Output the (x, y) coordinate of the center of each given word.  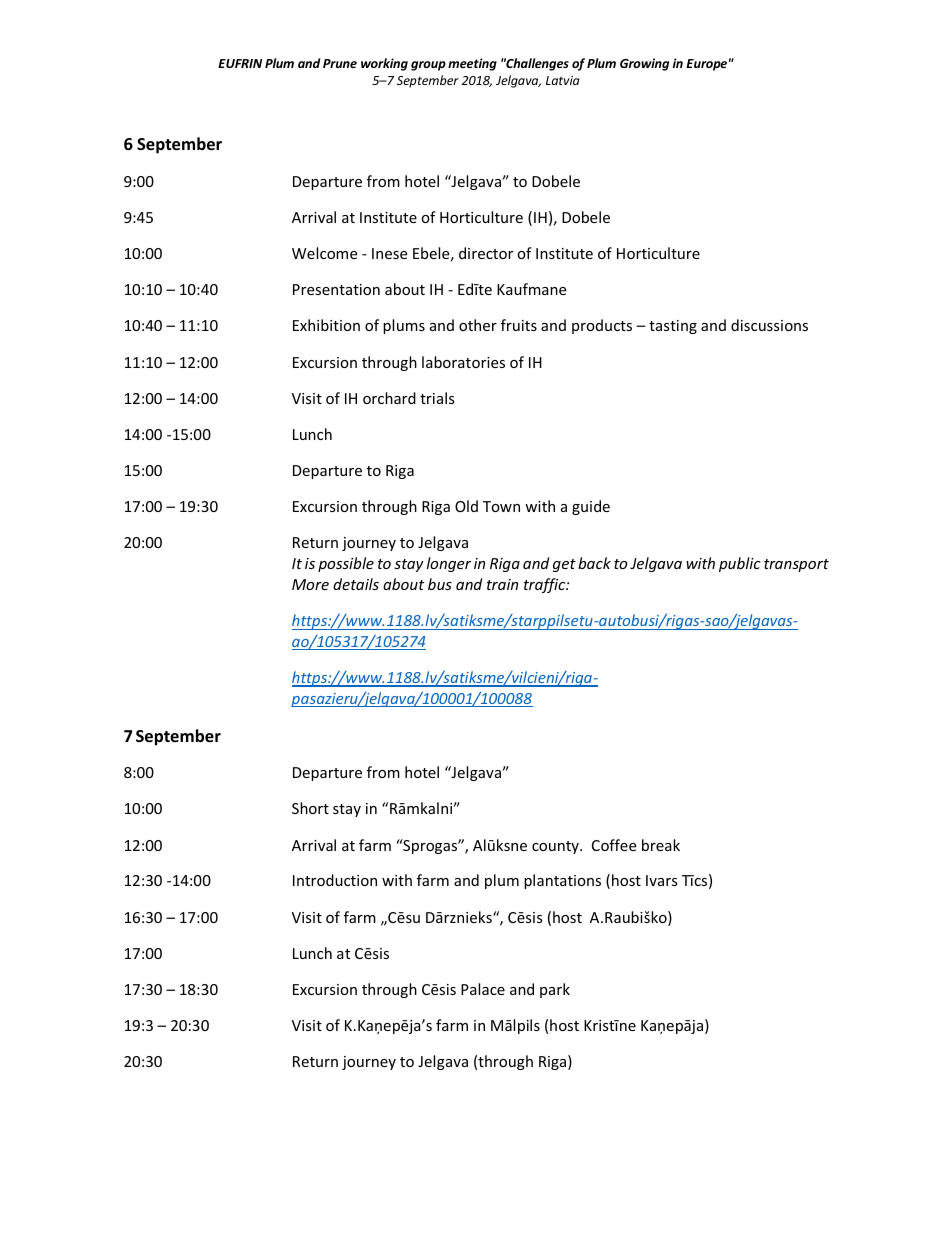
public (740, 564)
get (564, 565)
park (555, 990)
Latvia (563, 80)
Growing (644, 64)
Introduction (335, 880)
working (384, 64)
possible (346, 564)
